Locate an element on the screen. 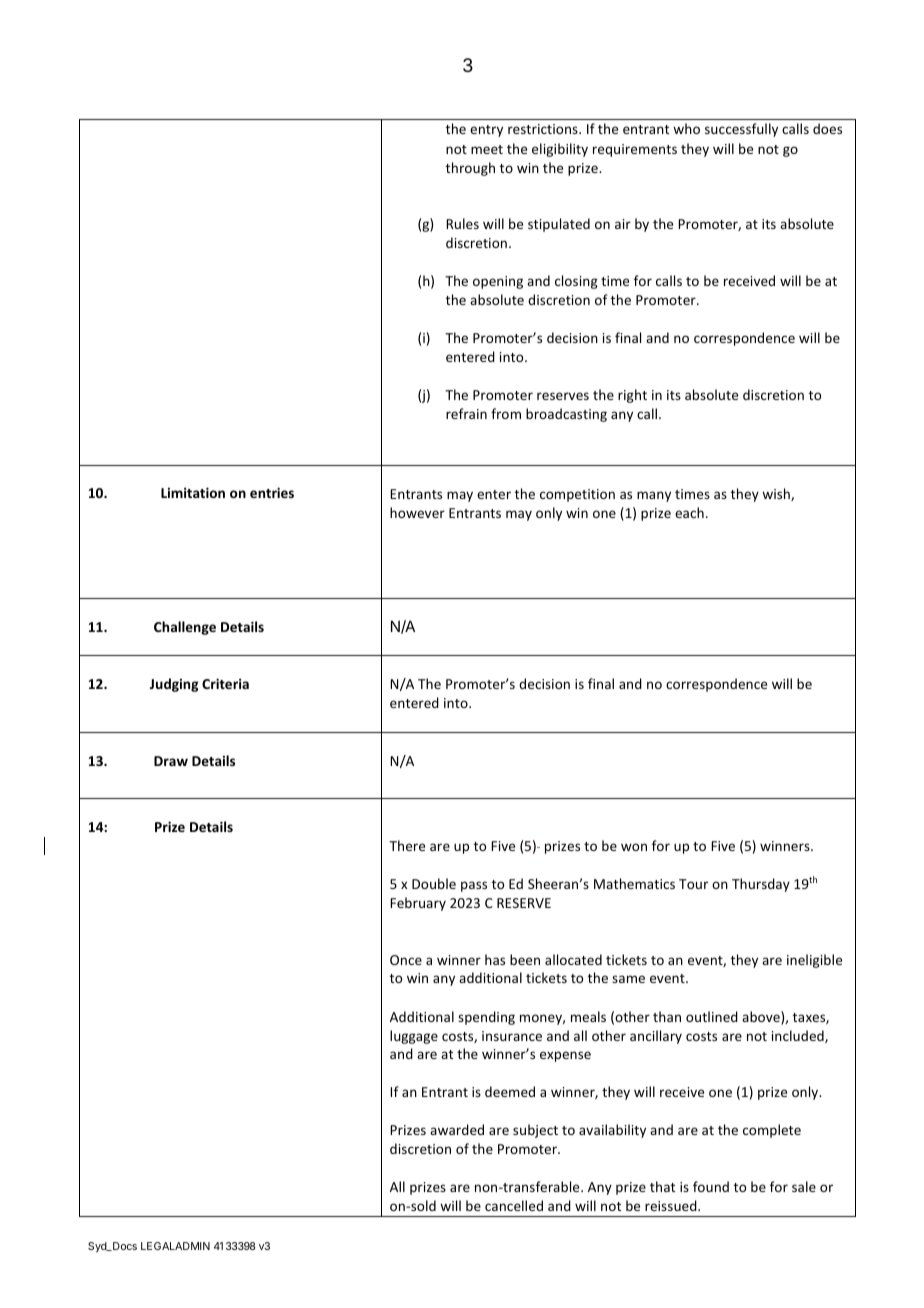 The width and height of the screenshot is (924, 1308). from is located at coordinates (506, 413).
